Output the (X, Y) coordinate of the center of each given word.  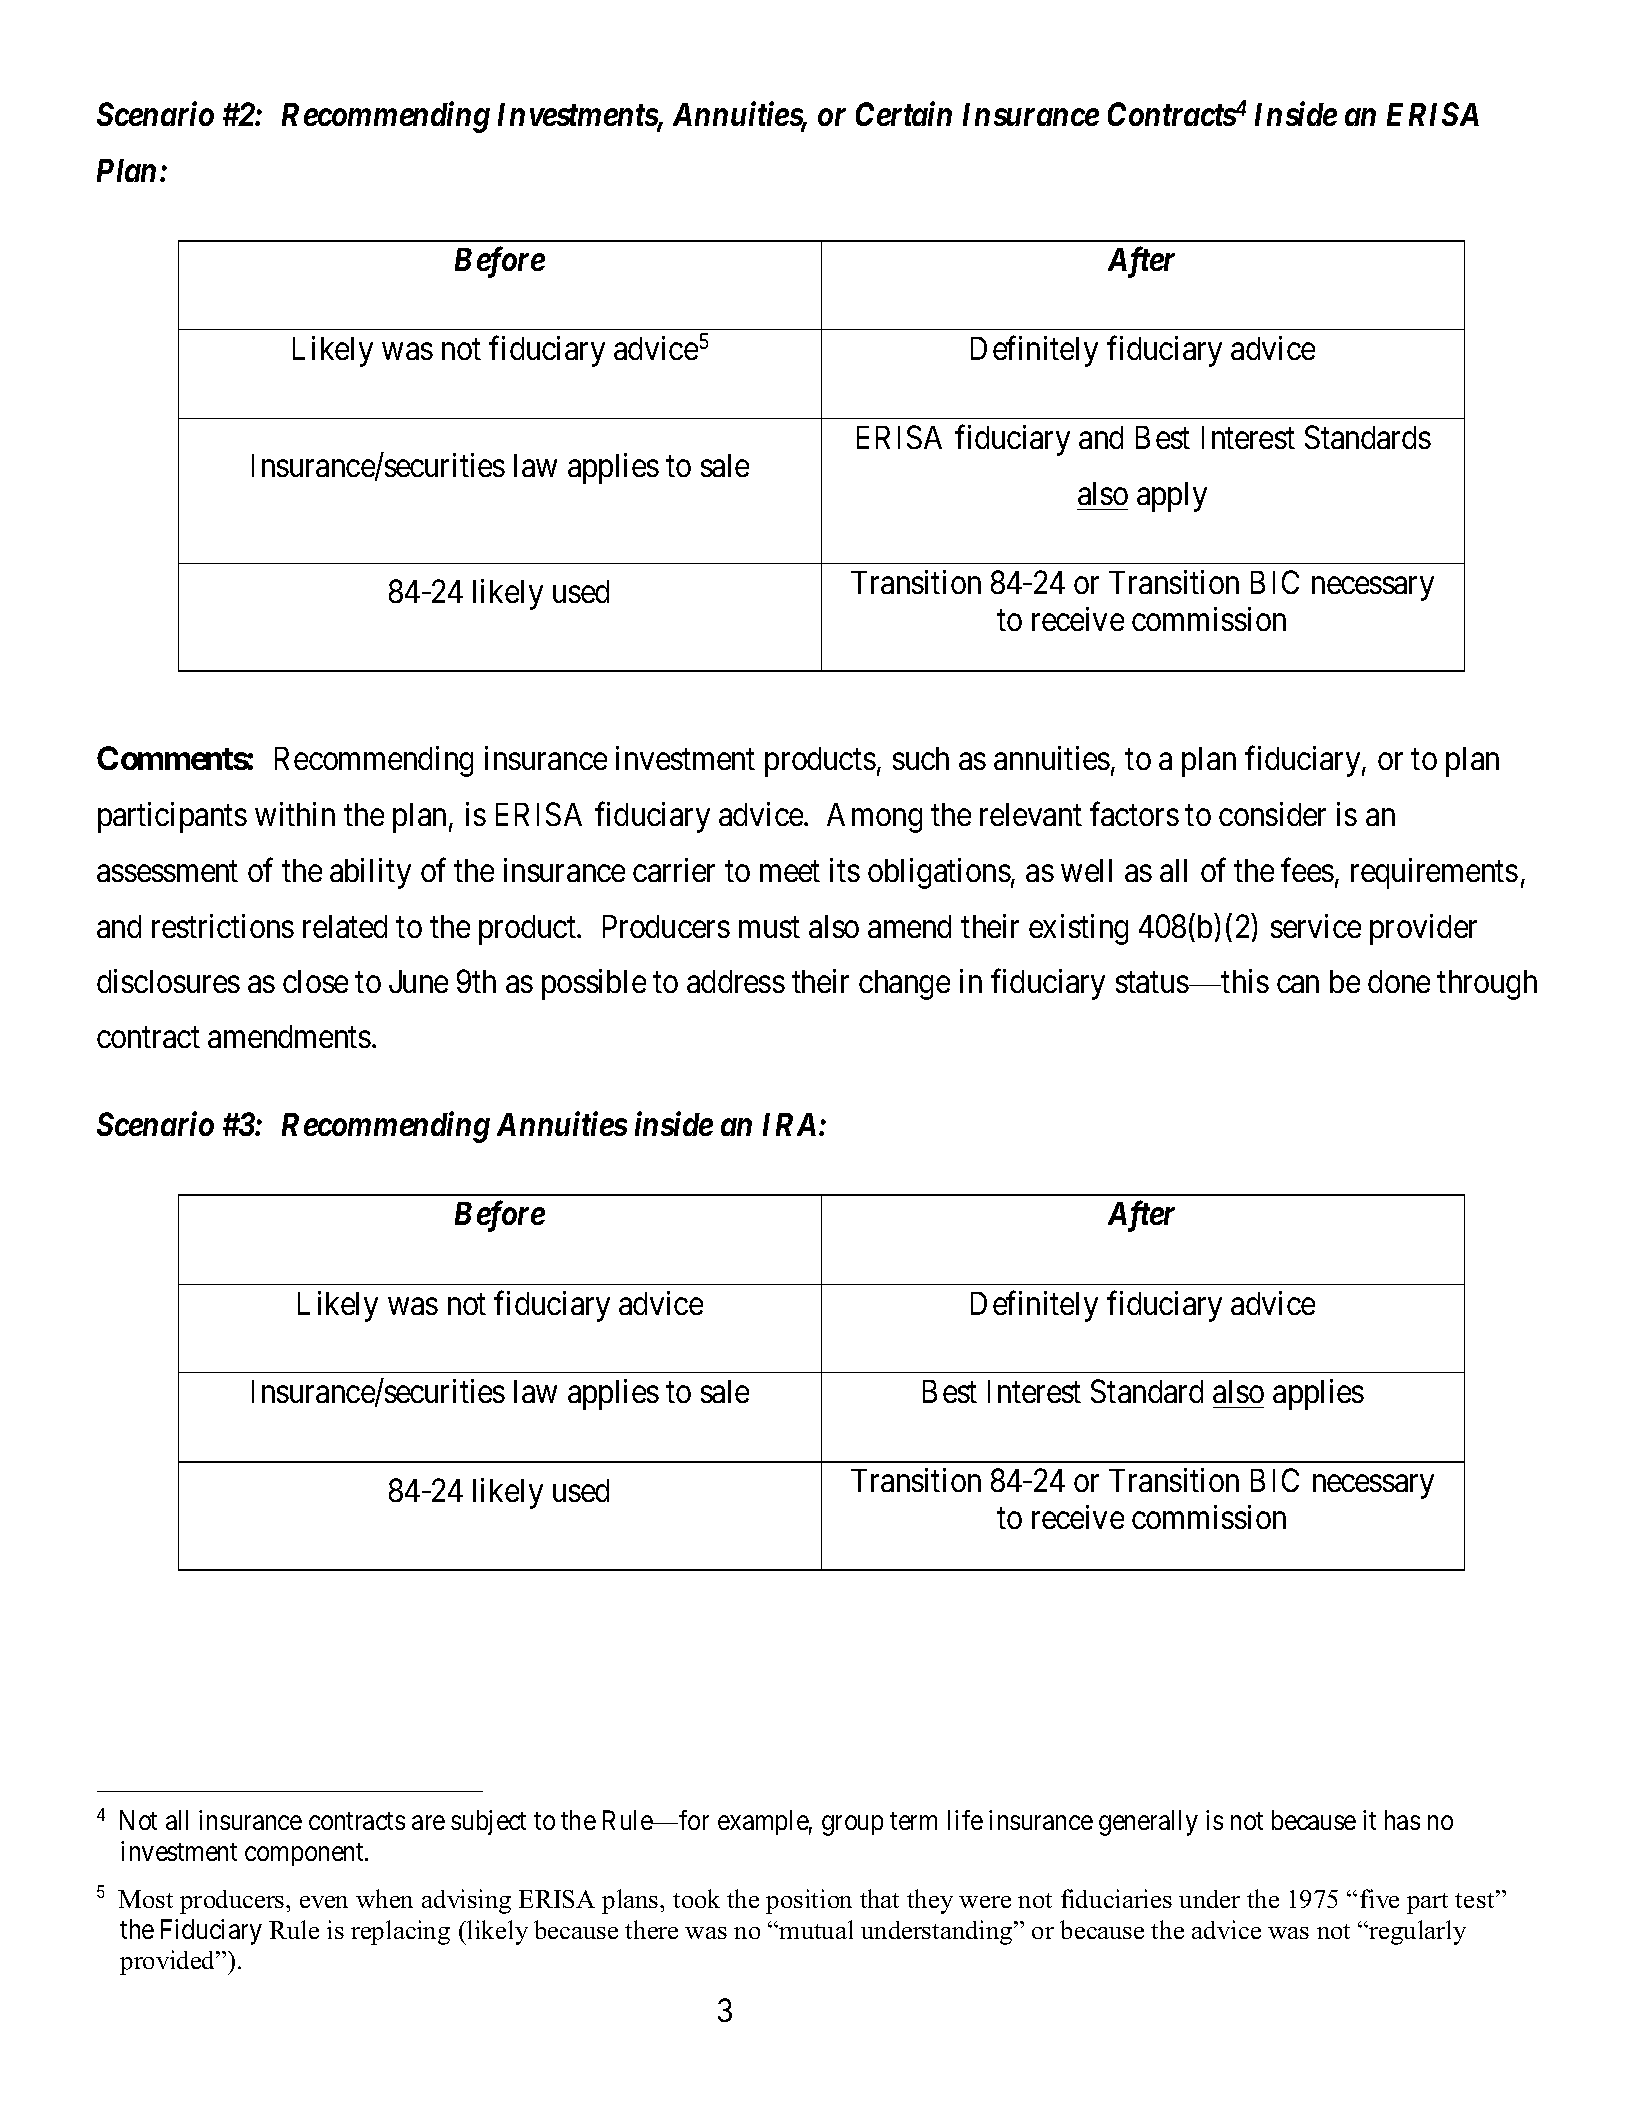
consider (1272, 814)
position (809, 1901)
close (315, 981)
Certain (904, 114)
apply (1172, 497)
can (1298, 984)
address (736, 981)
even (324, 1902)
